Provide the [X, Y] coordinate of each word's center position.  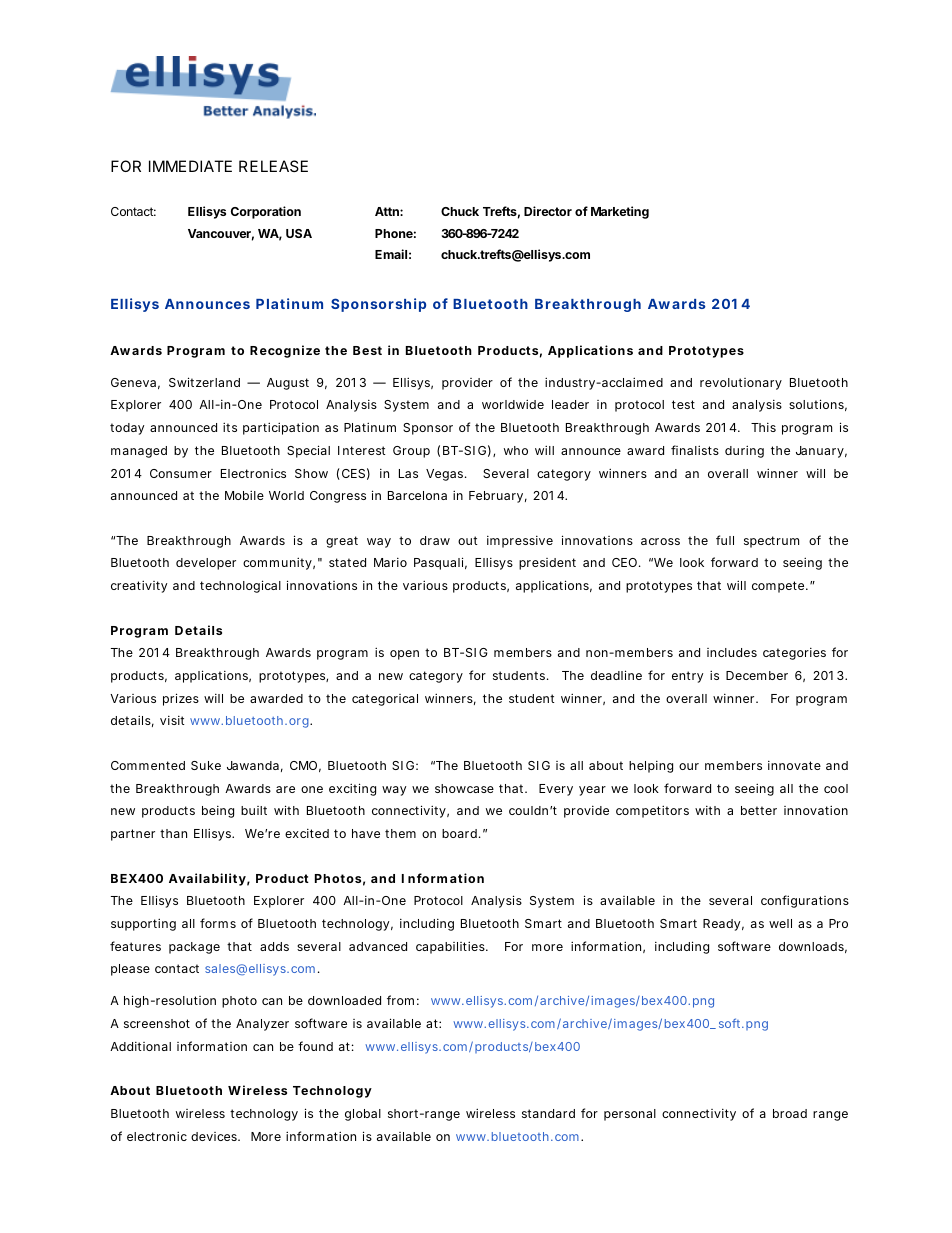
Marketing [620, 212]
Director [548, 211]
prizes [181, 699]
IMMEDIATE [190, 166]
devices [214, 1136]
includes [732, 652]
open [404, 655]
